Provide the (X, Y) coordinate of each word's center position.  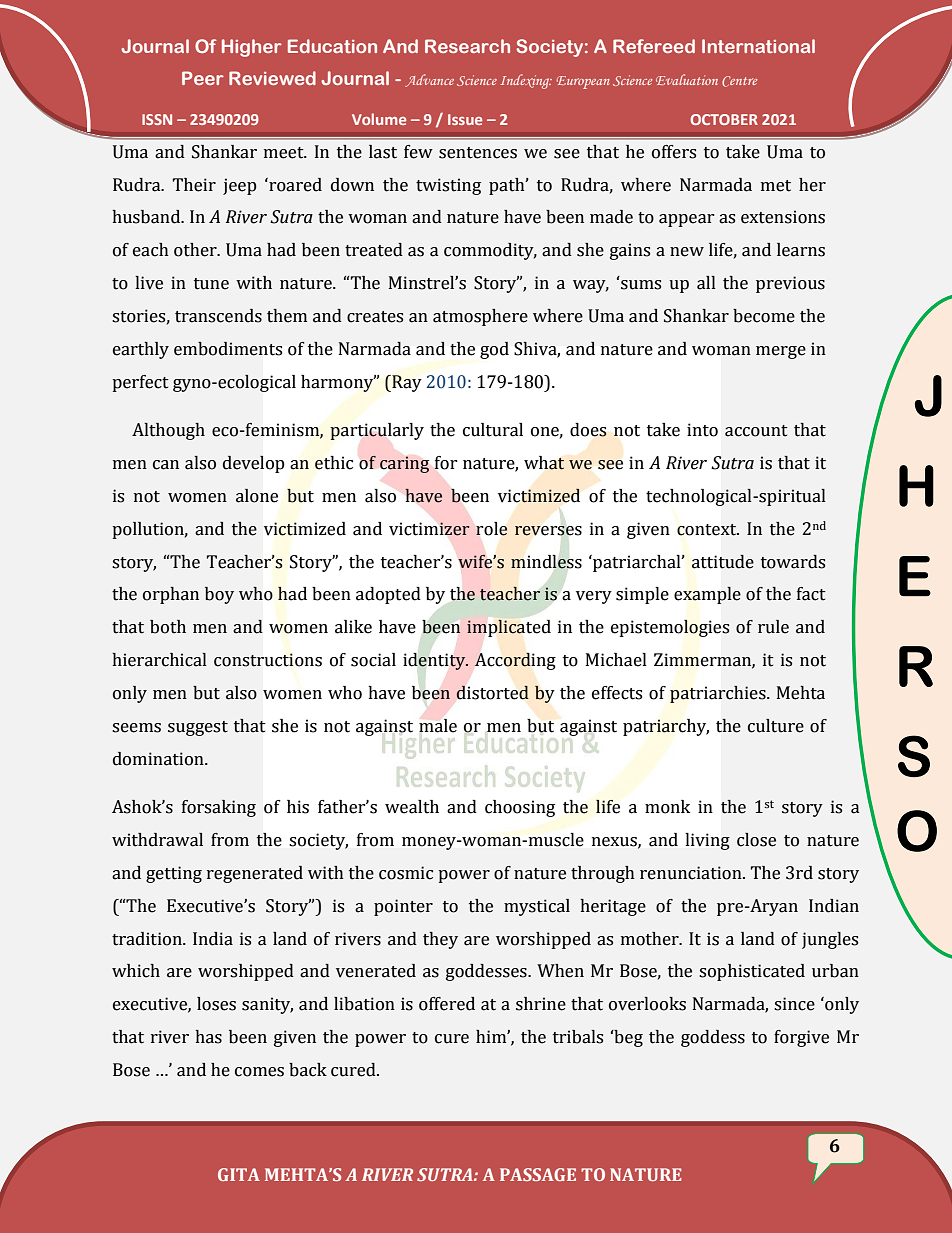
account (756, 431)
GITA (239, 1174)
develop (253, 464)
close (756, 840)
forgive (801, 1038)
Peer (203, 78)
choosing (520, 808)
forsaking (219, 808)
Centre (739, 81)
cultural (493, 430)
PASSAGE (538, 1174)
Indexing (526, 81)
